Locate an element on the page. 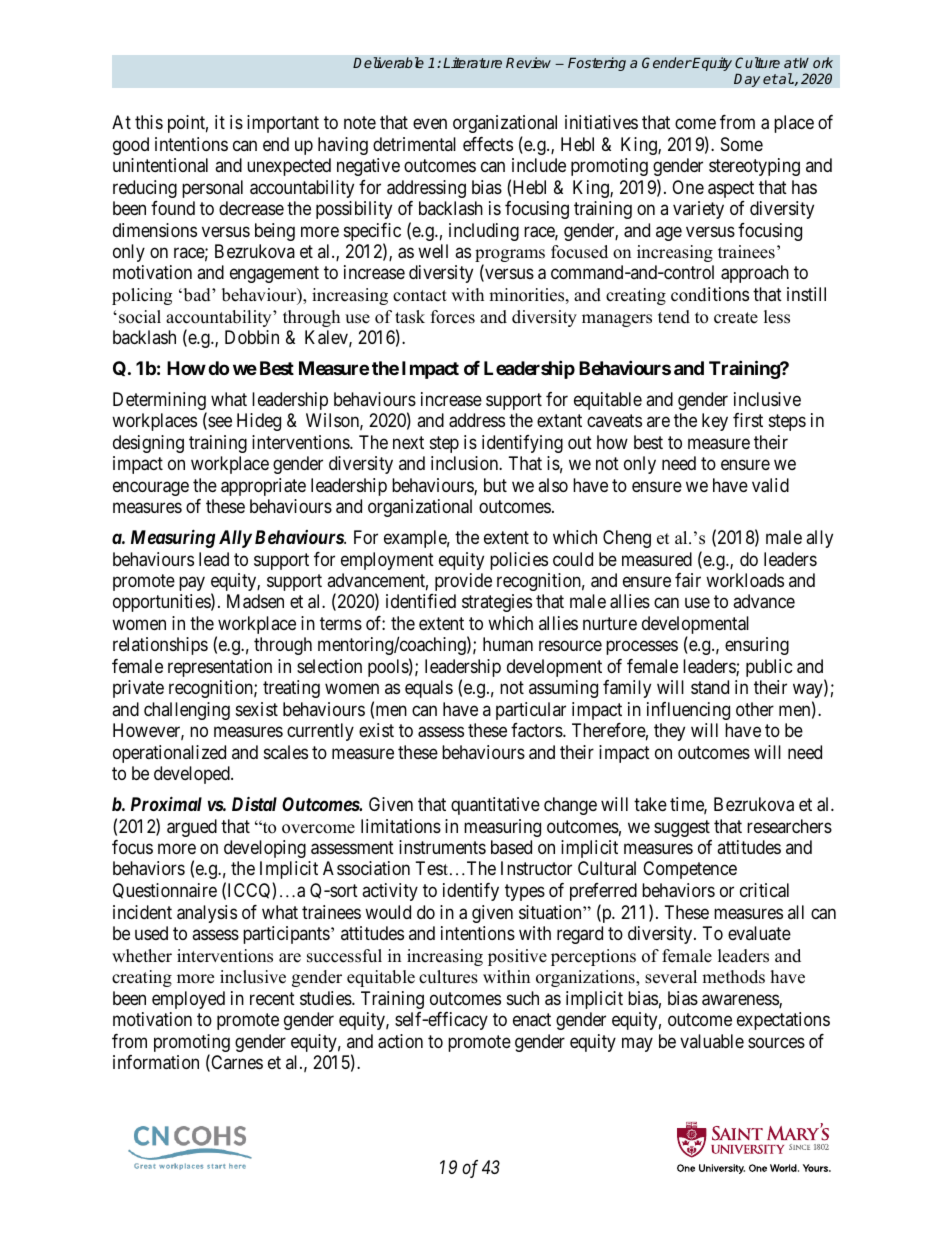 This page has width=952, height=1233. employed is located at coordinates (188, 1000).
